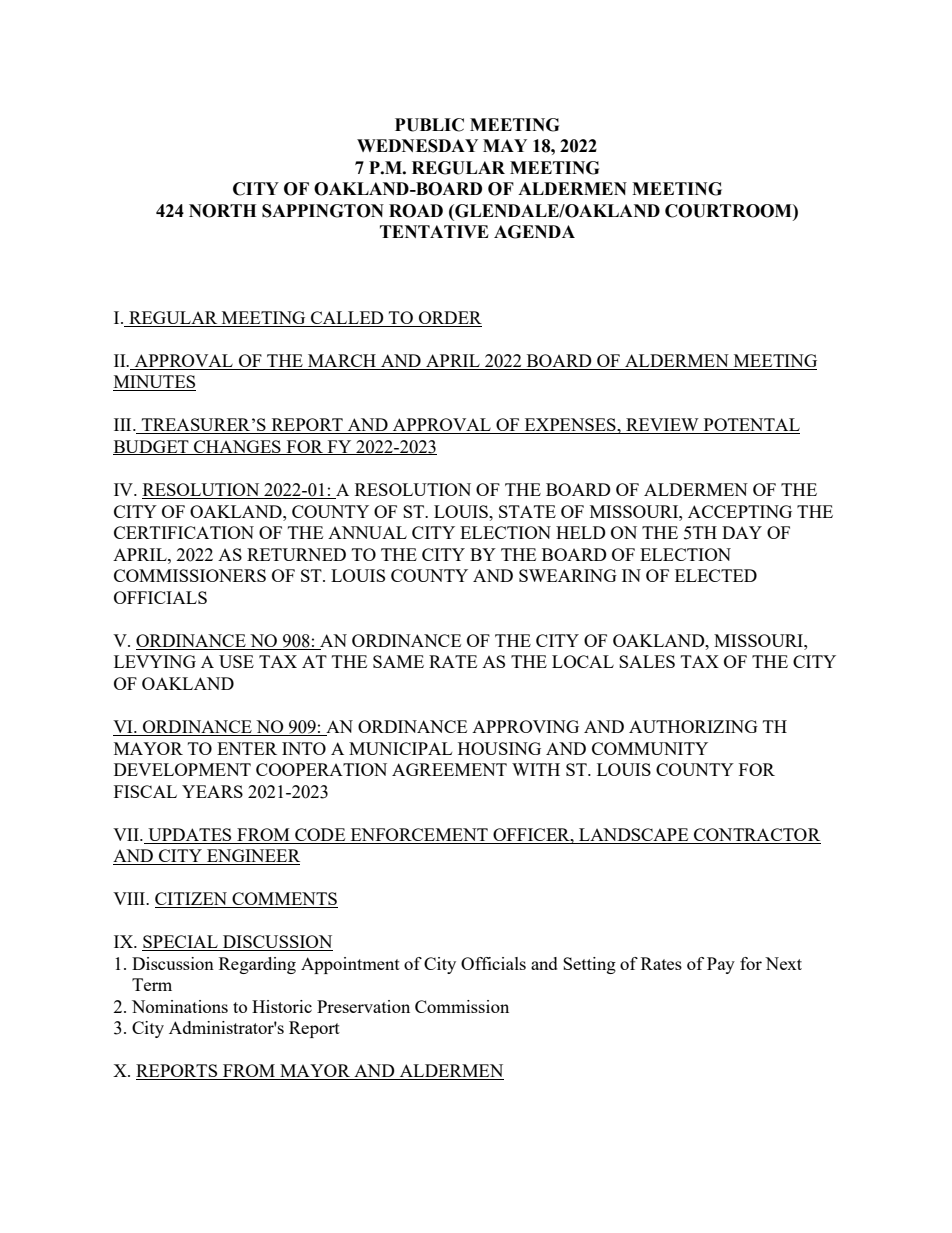  What do you see at coordinates (693, 726) in the screenshot?
I see `AUTHORIZING` at bounding box center [693, 726].
